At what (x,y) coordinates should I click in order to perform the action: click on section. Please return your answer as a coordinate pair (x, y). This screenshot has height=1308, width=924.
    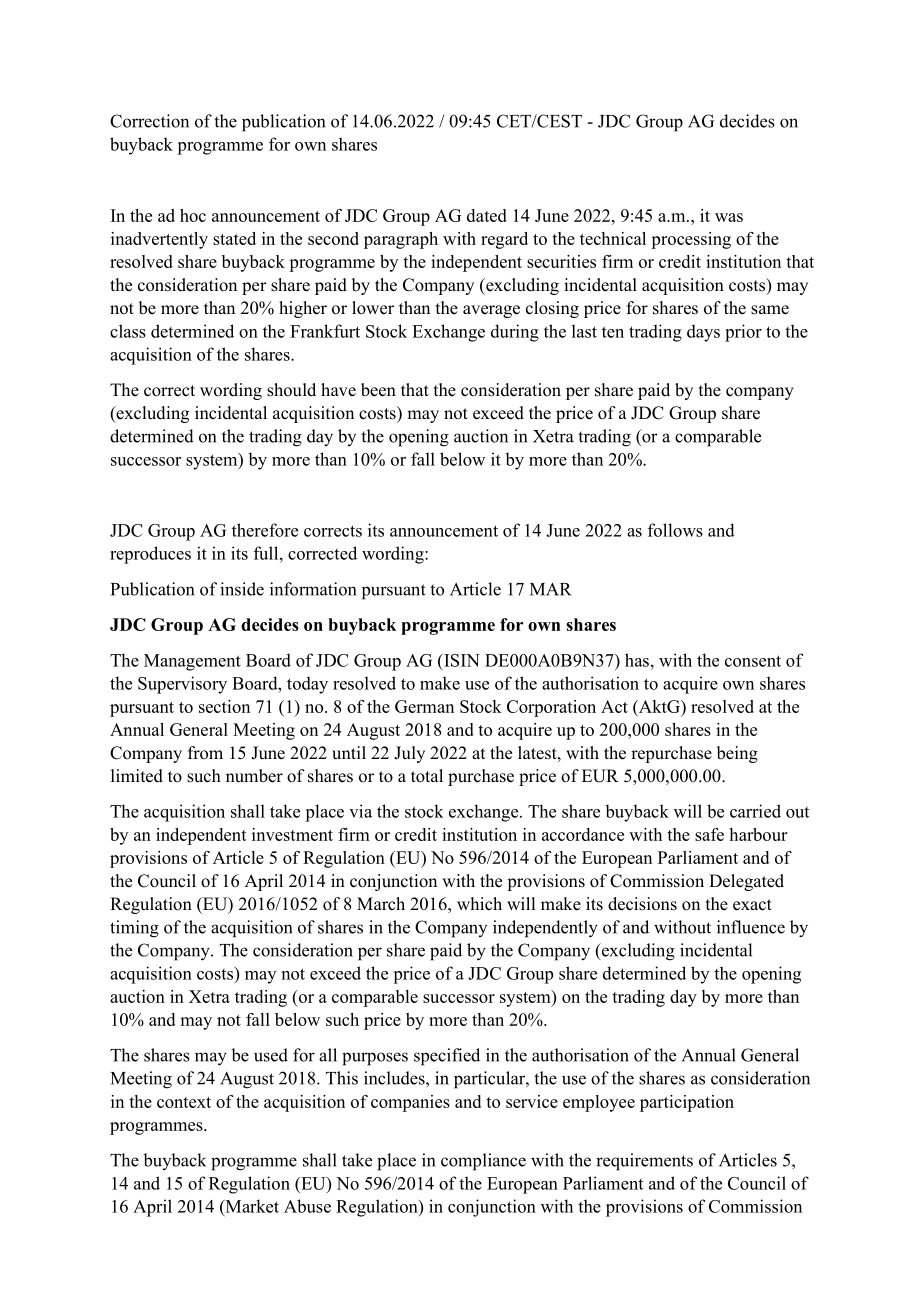
    Looking at the image, I should click on (224, 706).
